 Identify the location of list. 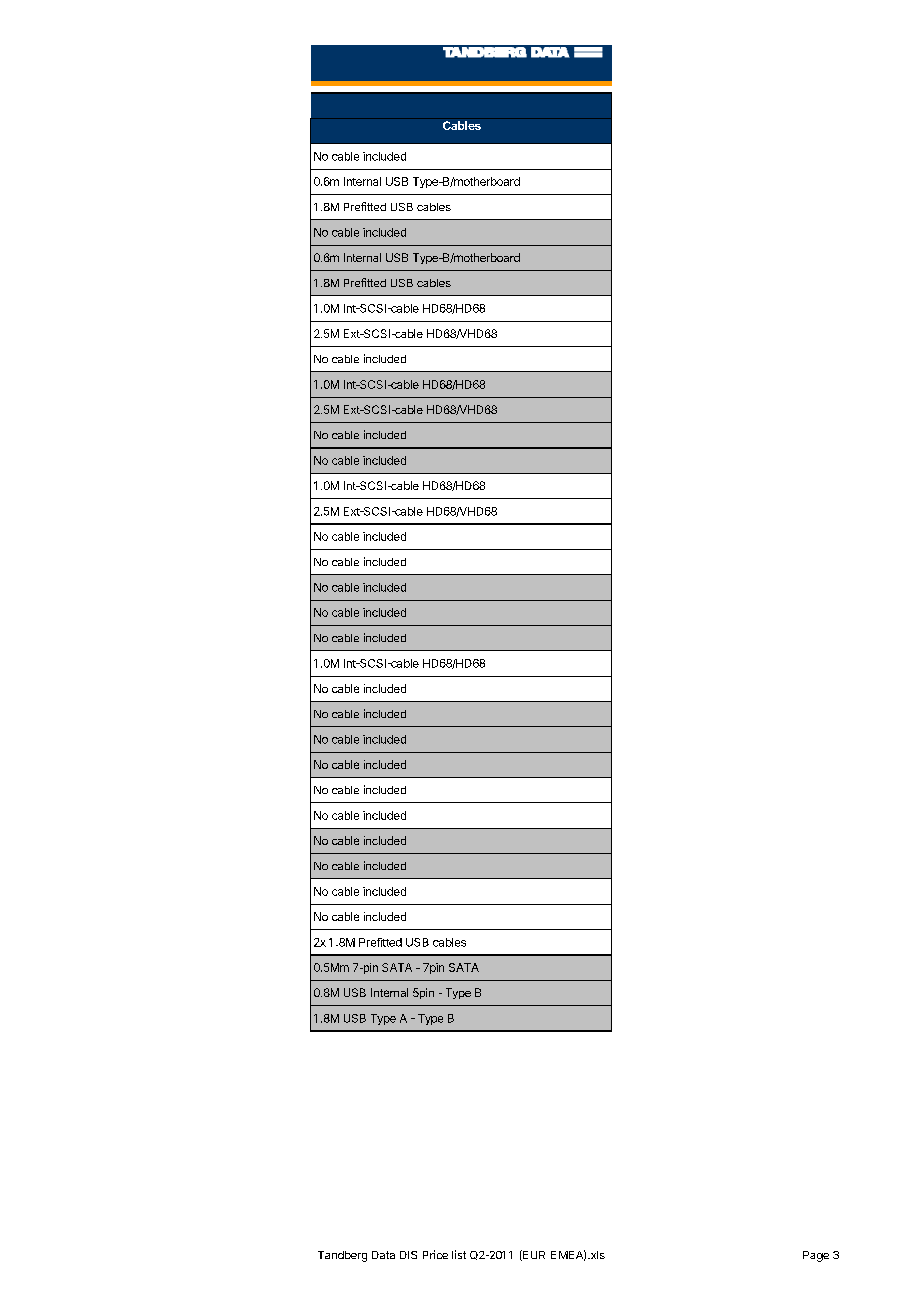
(459, 1254).
